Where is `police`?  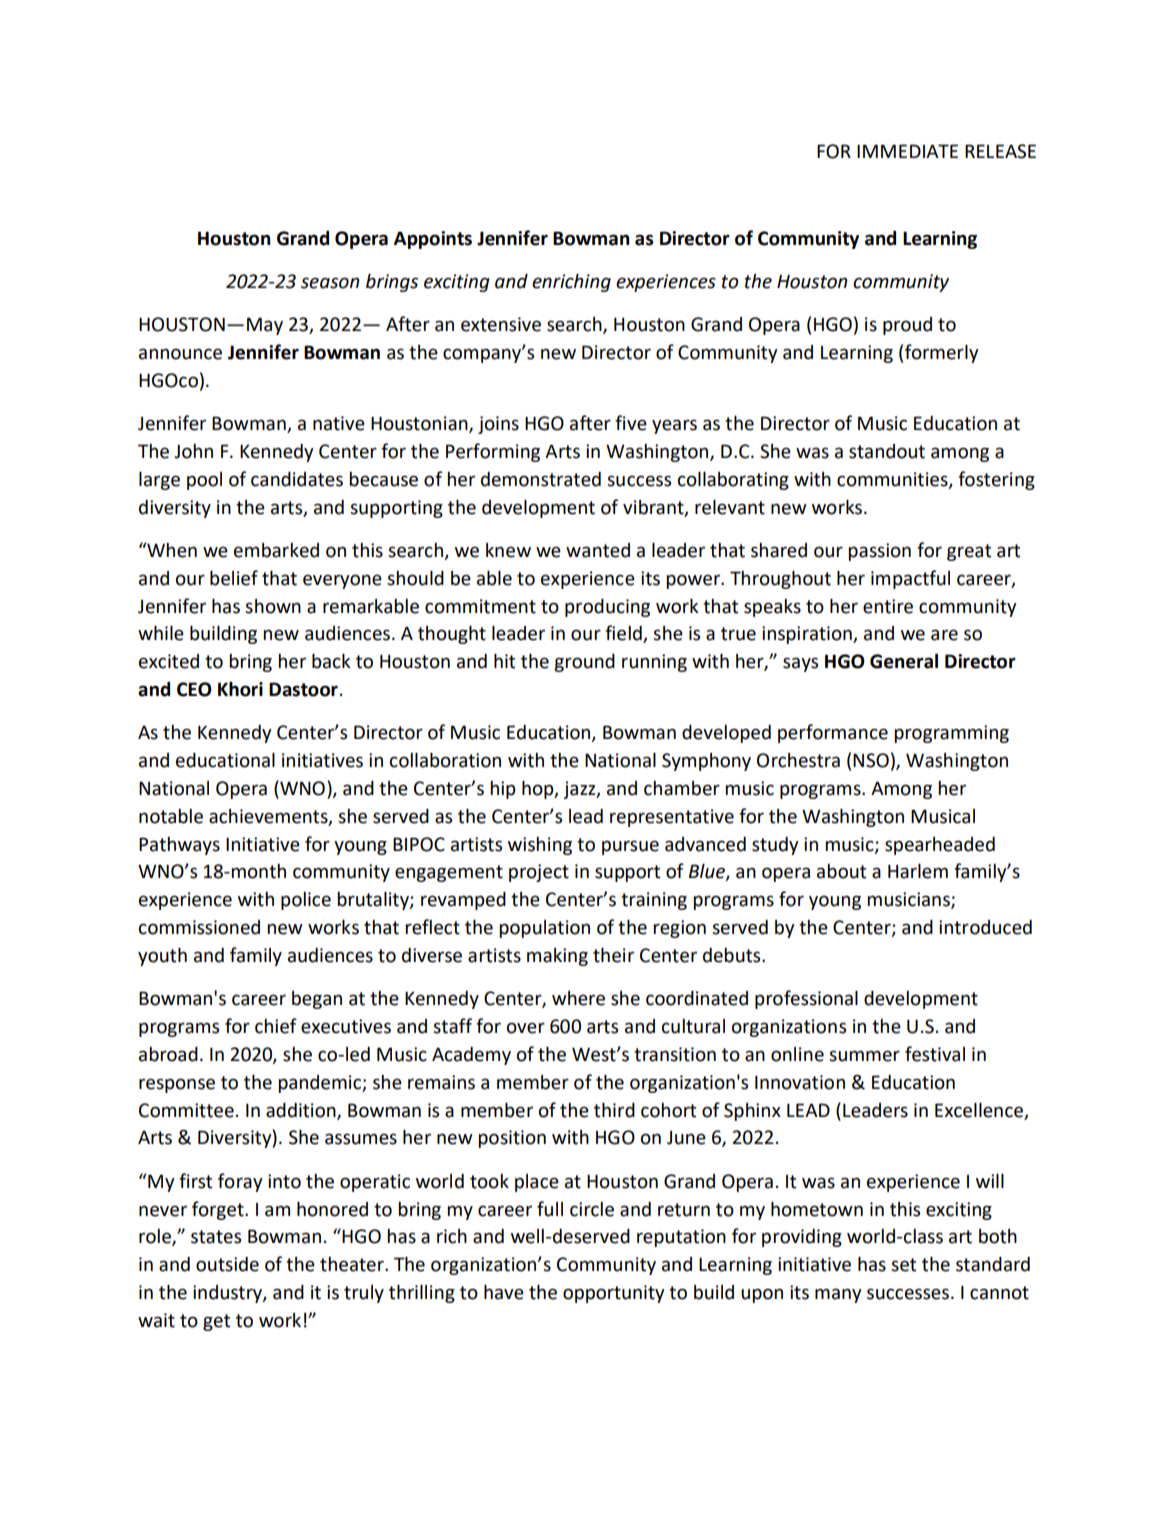
police is located at coordinates (306, 901).
